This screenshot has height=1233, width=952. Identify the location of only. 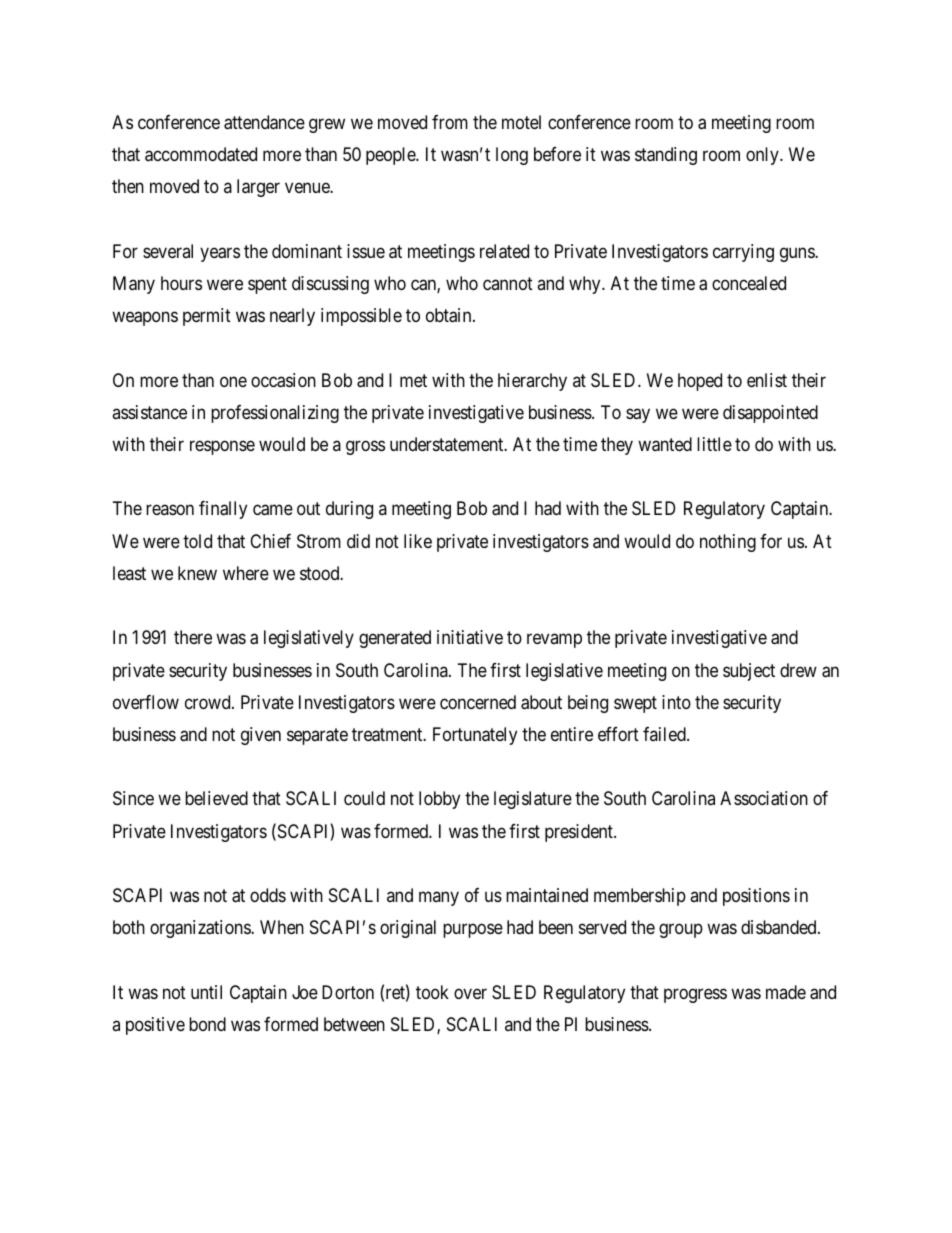
(763, 156).
